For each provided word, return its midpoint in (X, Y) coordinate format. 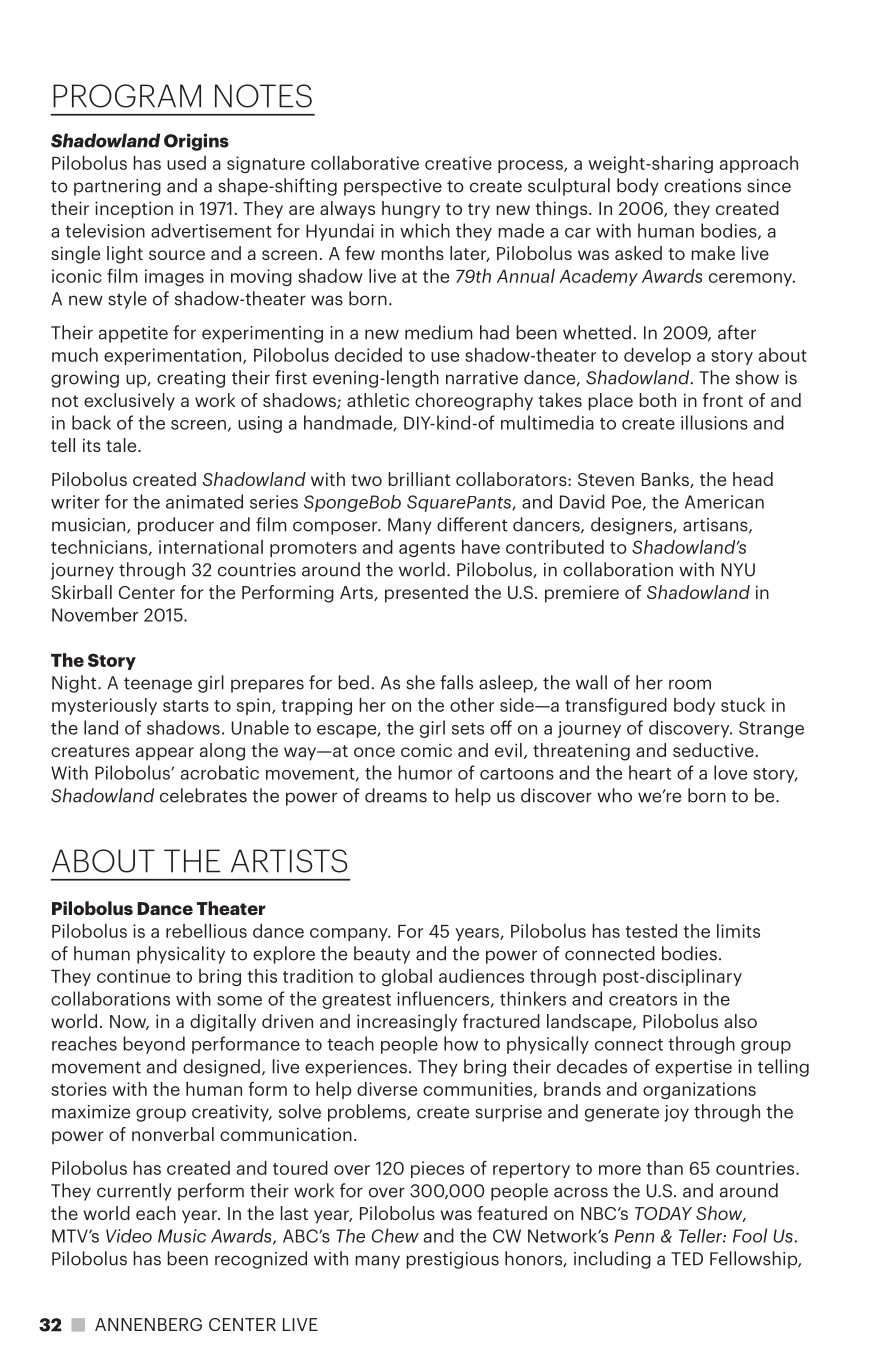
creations (702, 186)
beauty (382, 955)
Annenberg (148, 1324)
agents (427, 549)
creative (458, 163)
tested (651, 931)
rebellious (206, 931)
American (724, 502)
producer (176, 526)
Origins (196, 142)
